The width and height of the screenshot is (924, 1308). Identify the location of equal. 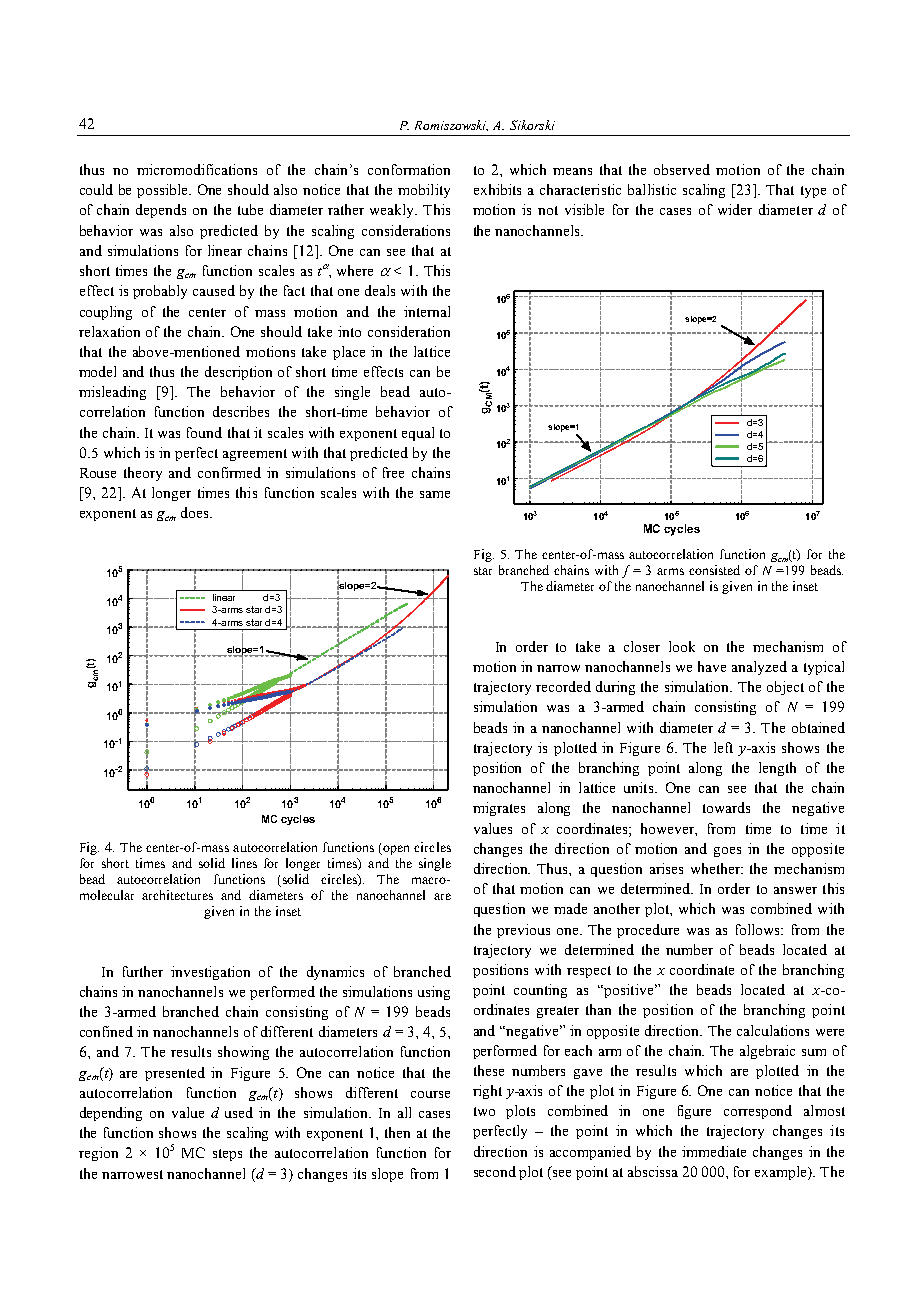
(418, 434).
